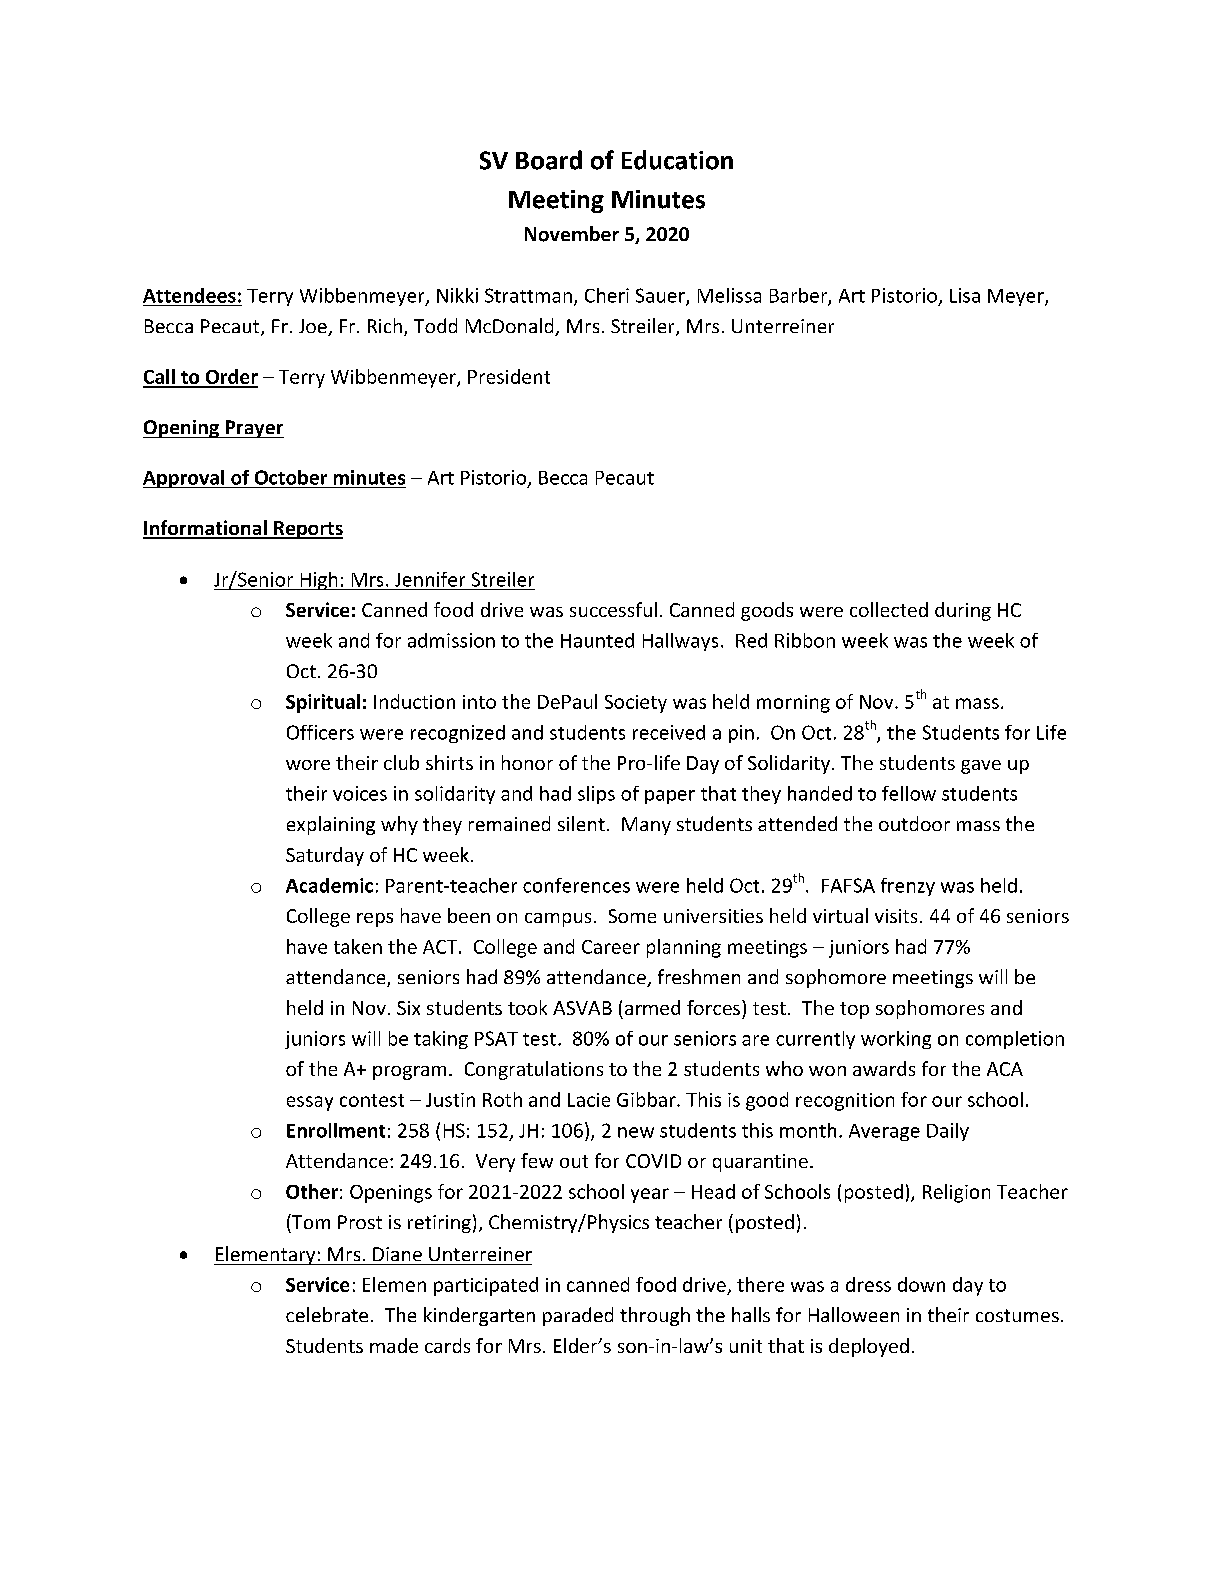 This page has width=1213, height=1570. Describe the element at coordinates (509, 376) in the page. I see `President` at that location.
